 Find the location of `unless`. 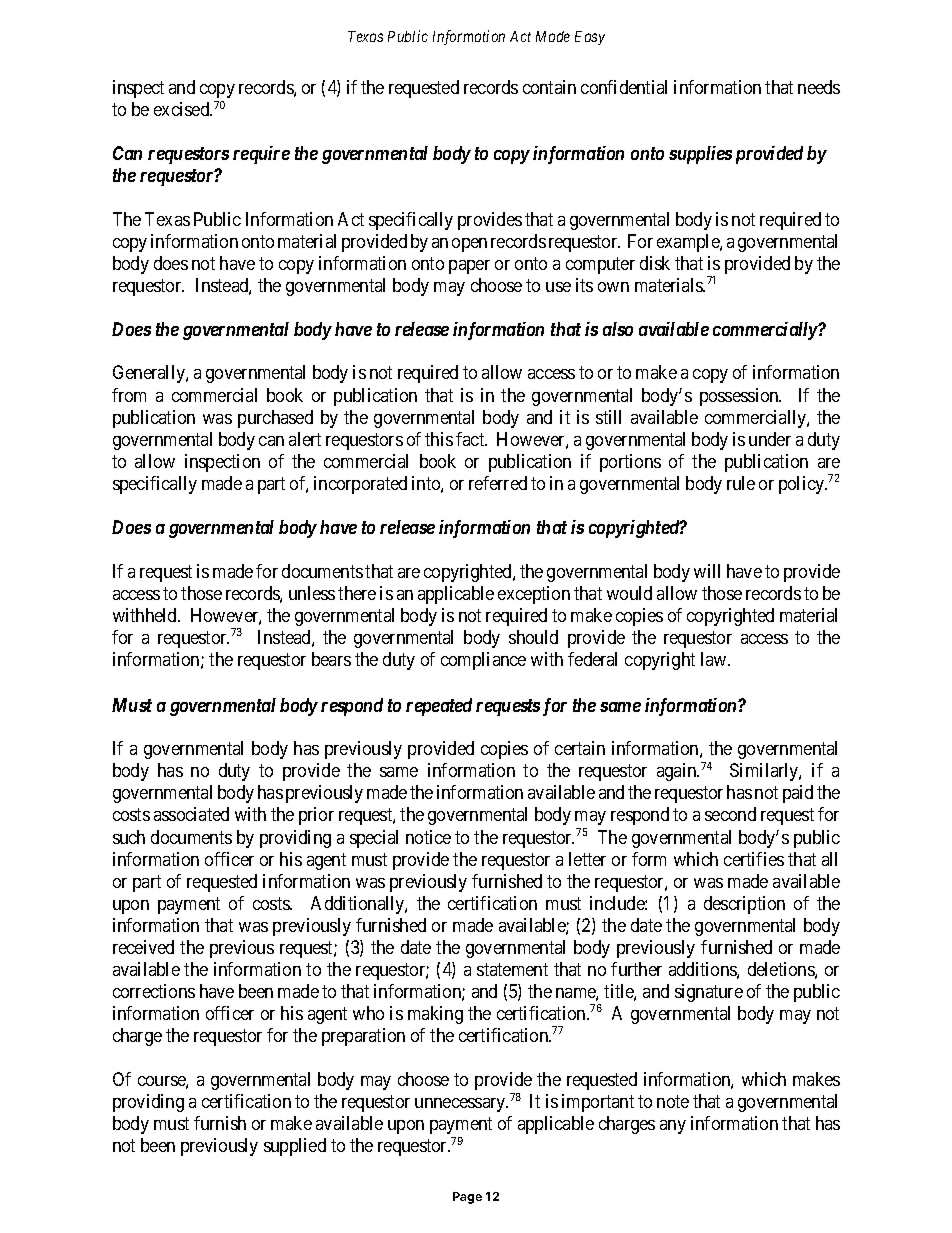

unless is located at coordinates (312, 593).
